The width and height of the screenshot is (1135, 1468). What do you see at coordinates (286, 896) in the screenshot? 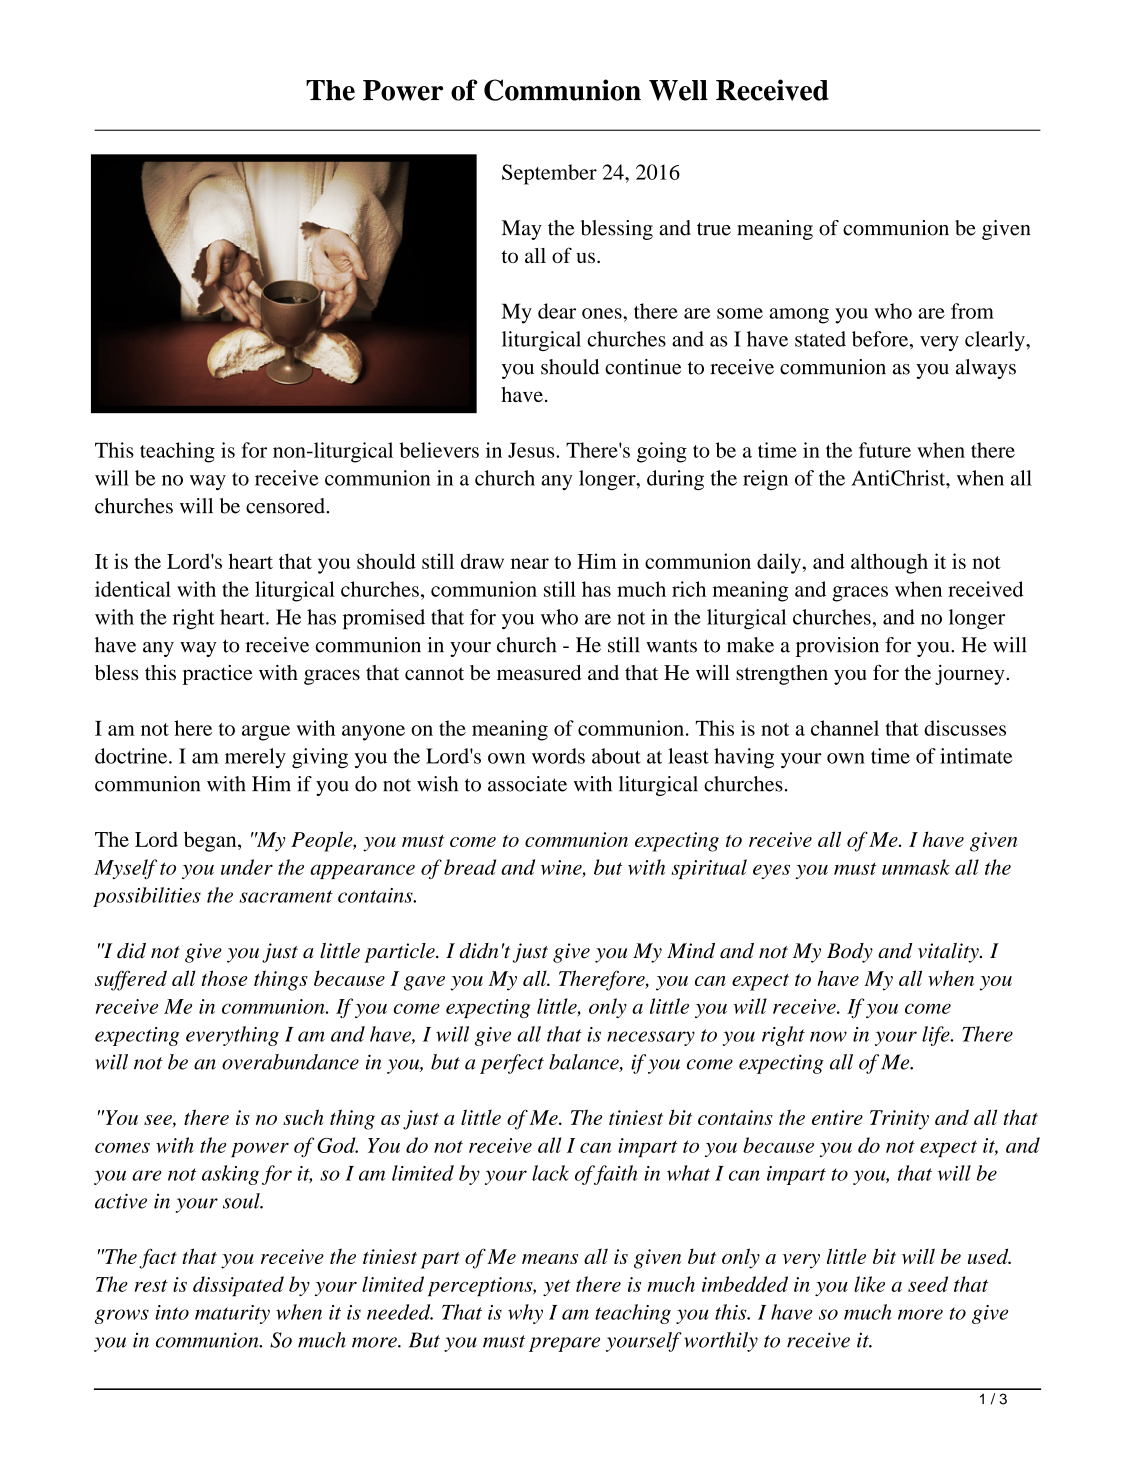
I see `sacrament` at bounding box center [286, 896].
